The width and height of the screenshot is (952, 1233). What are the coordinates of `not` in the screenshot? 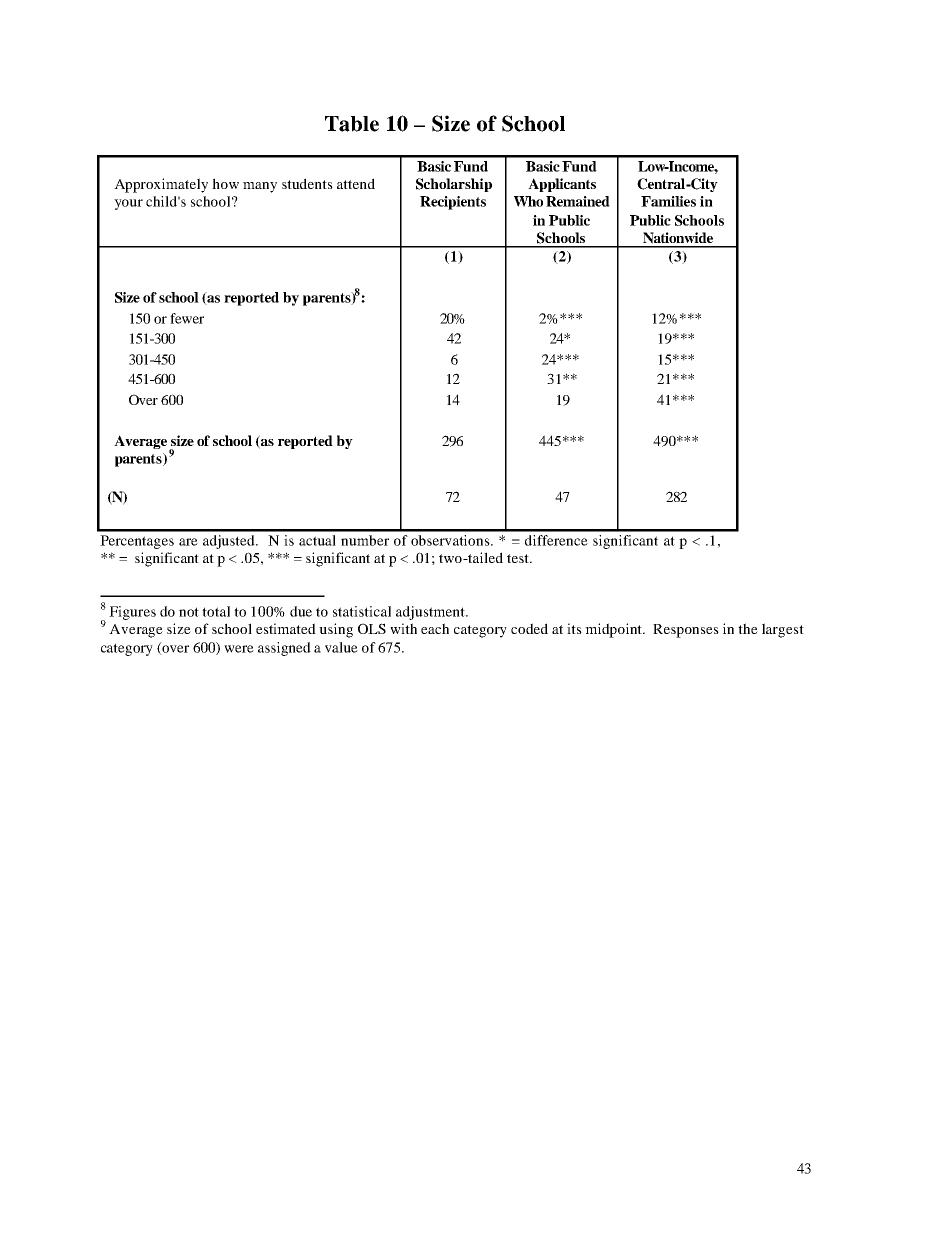 It's located at (189, 612).
